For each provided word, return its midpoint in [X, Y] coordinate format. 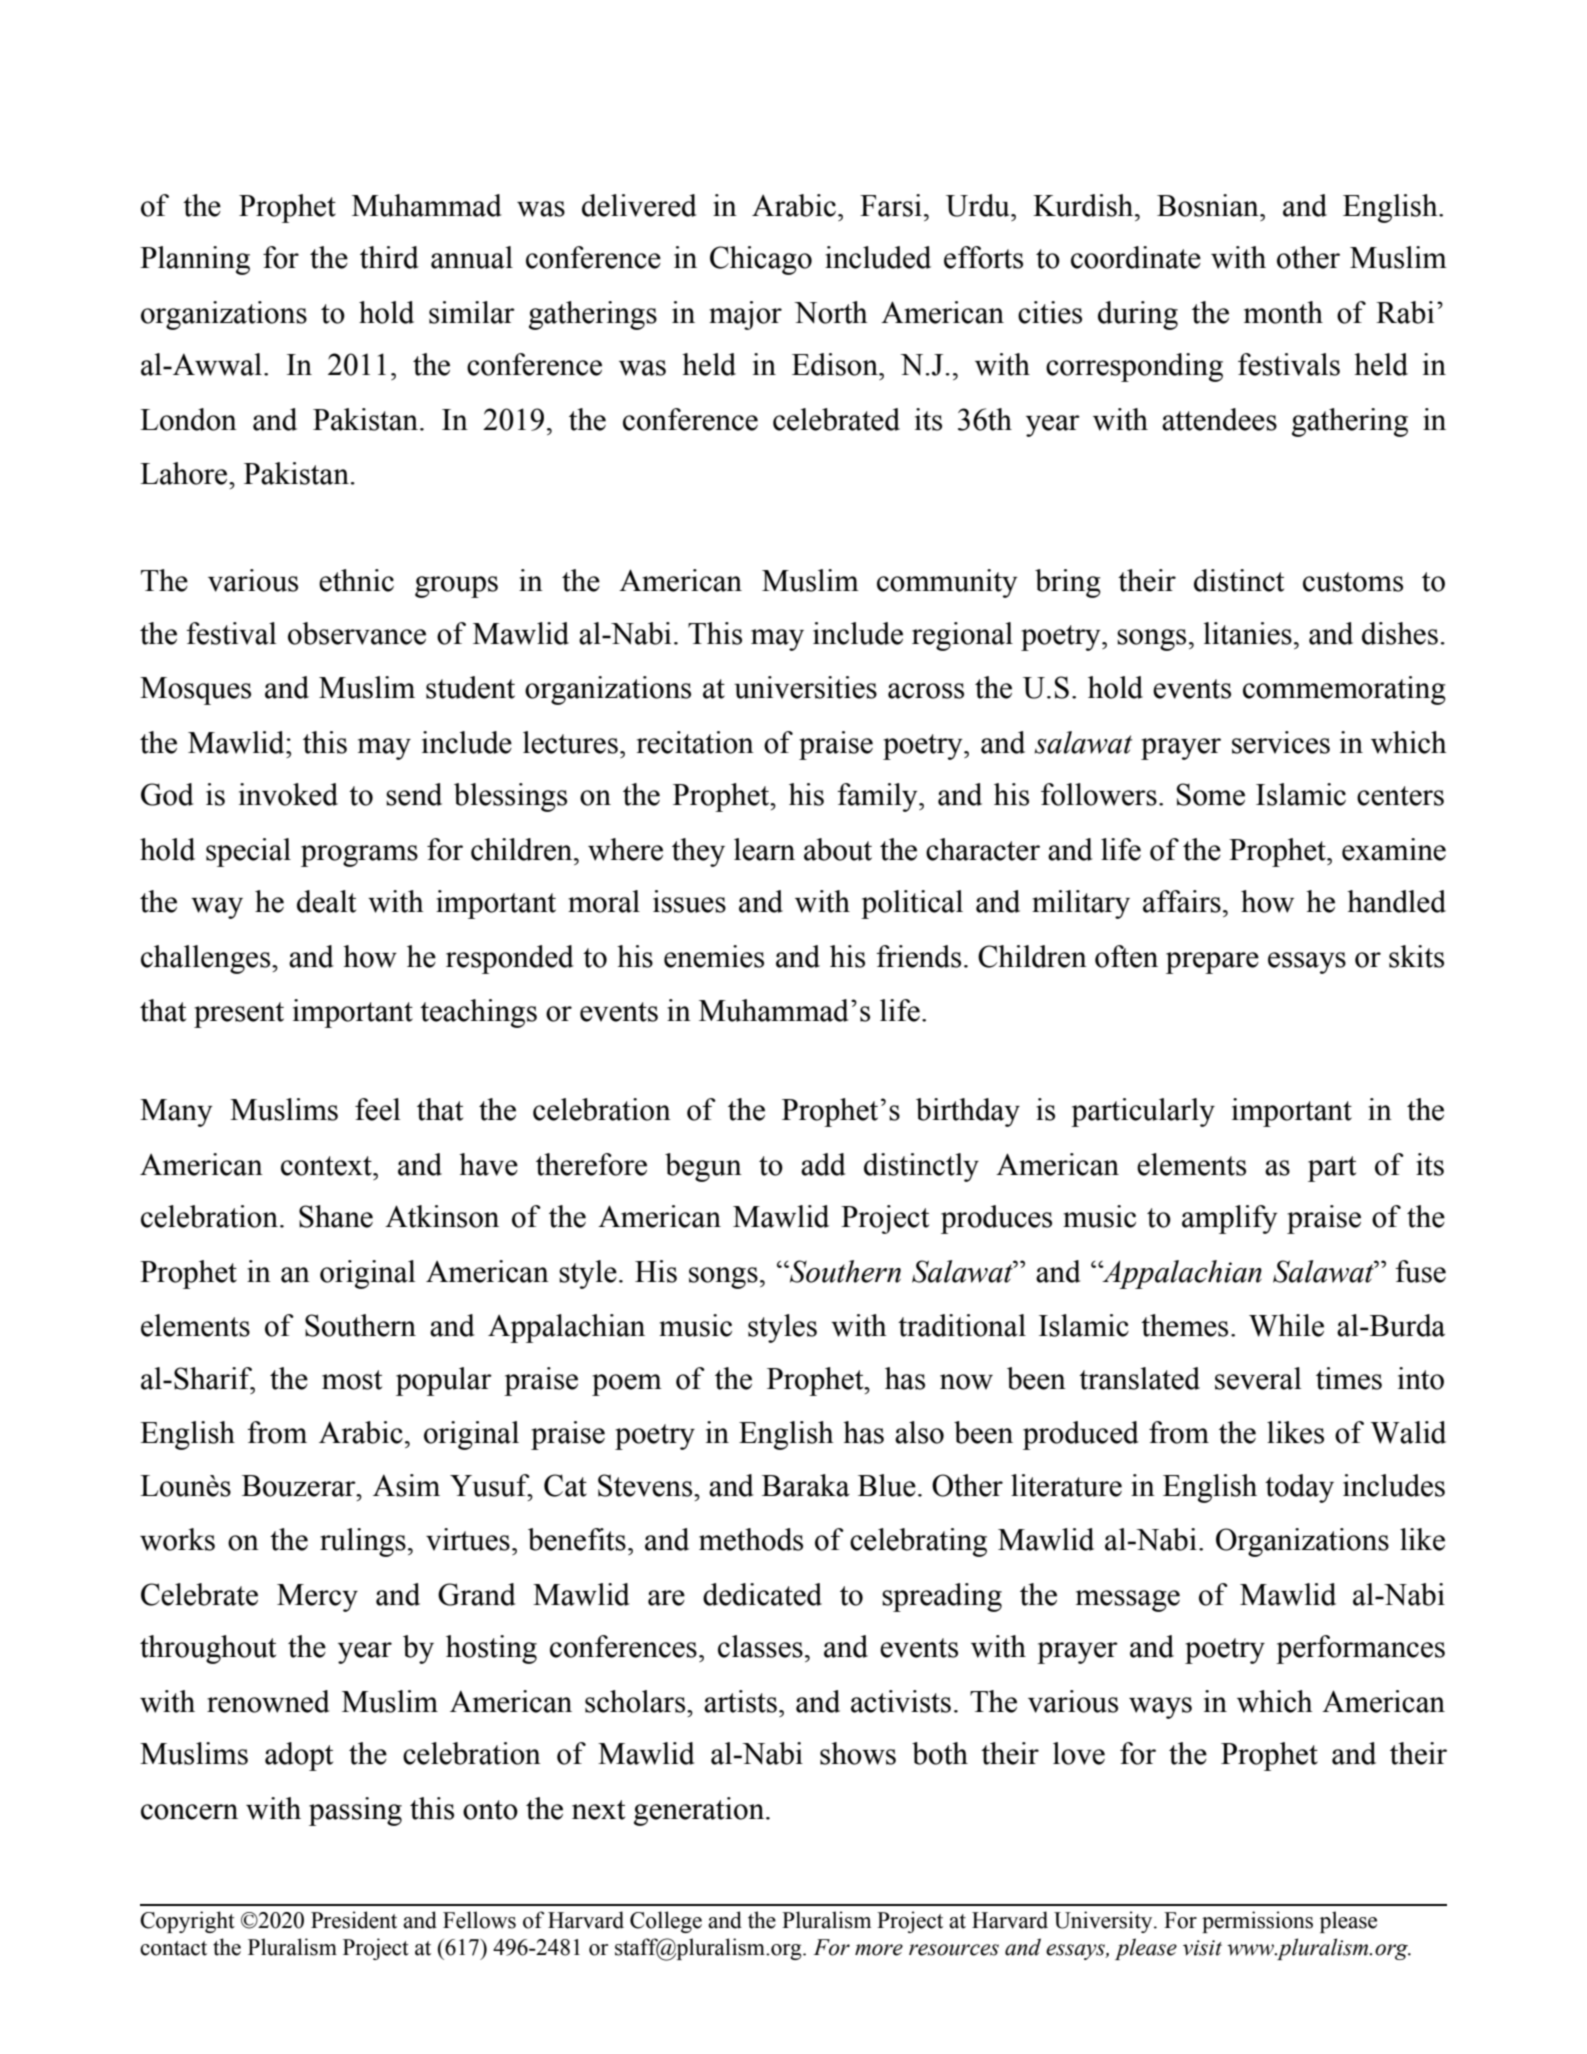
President [354, 1920]
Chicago [761, 260]
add [823, 1164]
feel [378, 1109]
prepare [1212, 963]
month [1283, 312]
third [389, 257]
